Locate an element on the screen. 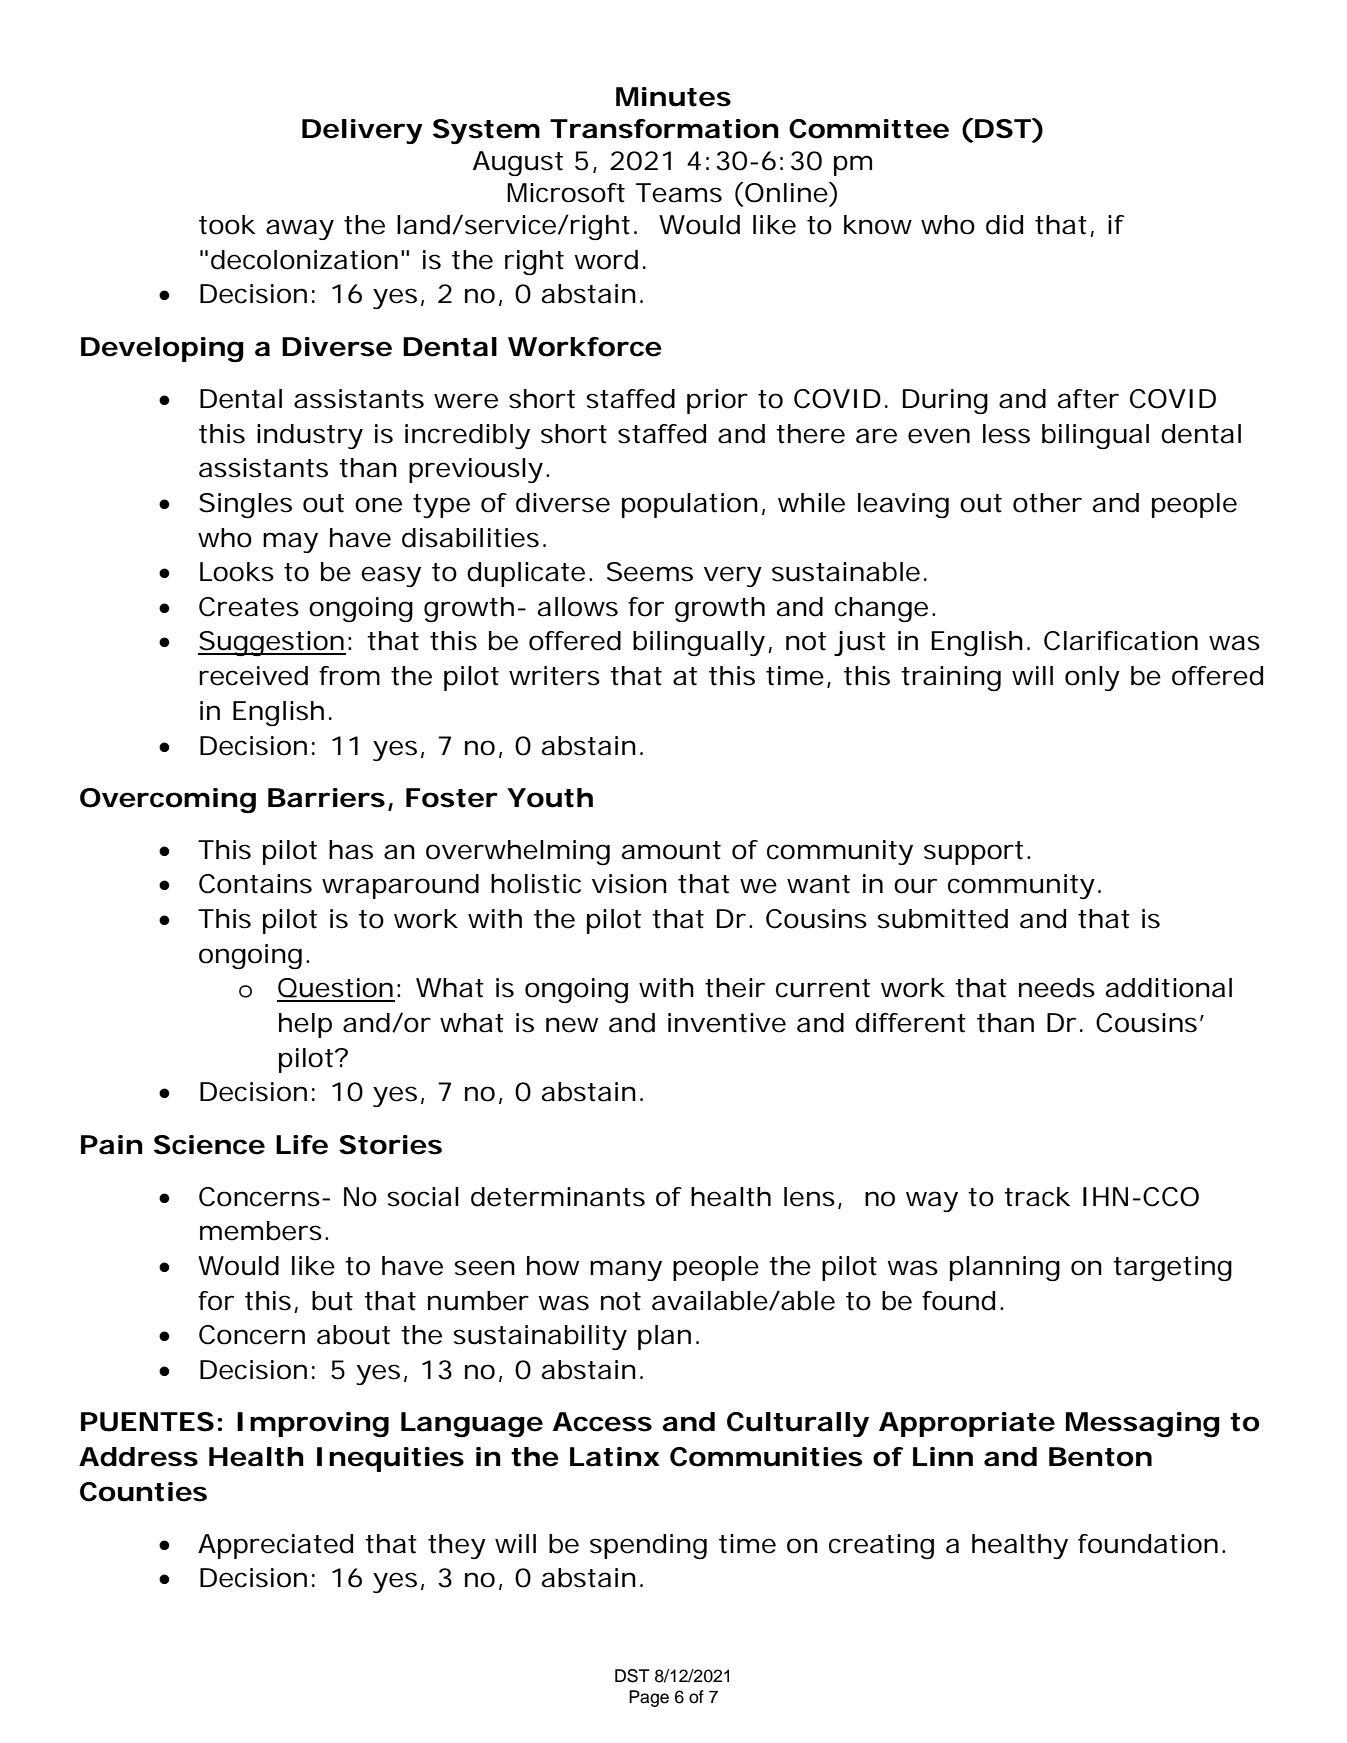  Appreciated is located at coordinates (275, 1546).
